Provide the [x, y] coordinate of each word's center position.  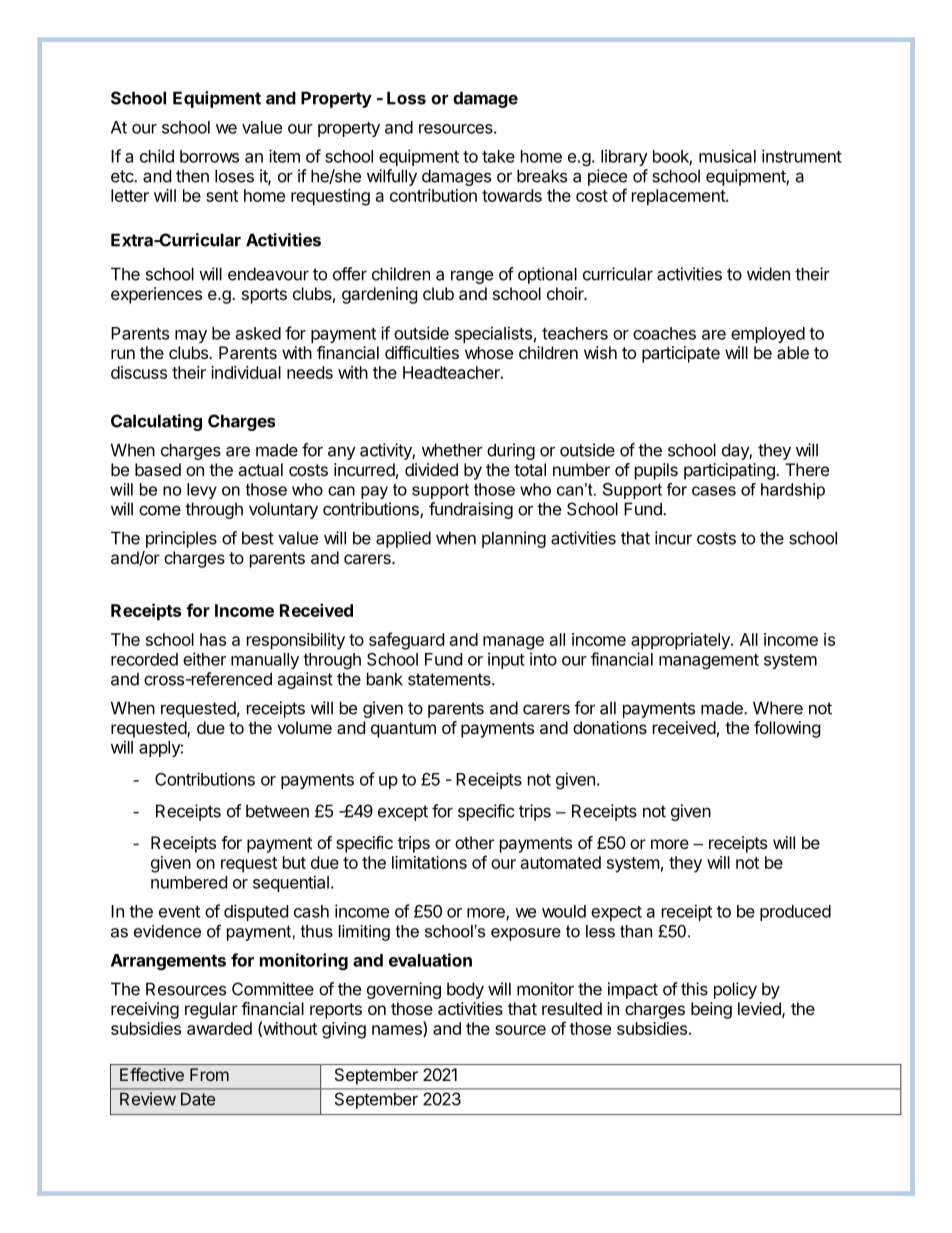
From [209, 1074]
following [787, 729]
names [398, 1031]
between [277, 811]
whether [452, 450]
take [498, 156]
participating [730, 471]
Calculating [156, 422]
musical [727, 156]
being [711, 1010]
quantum [403, 730]
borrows [209, 156]
